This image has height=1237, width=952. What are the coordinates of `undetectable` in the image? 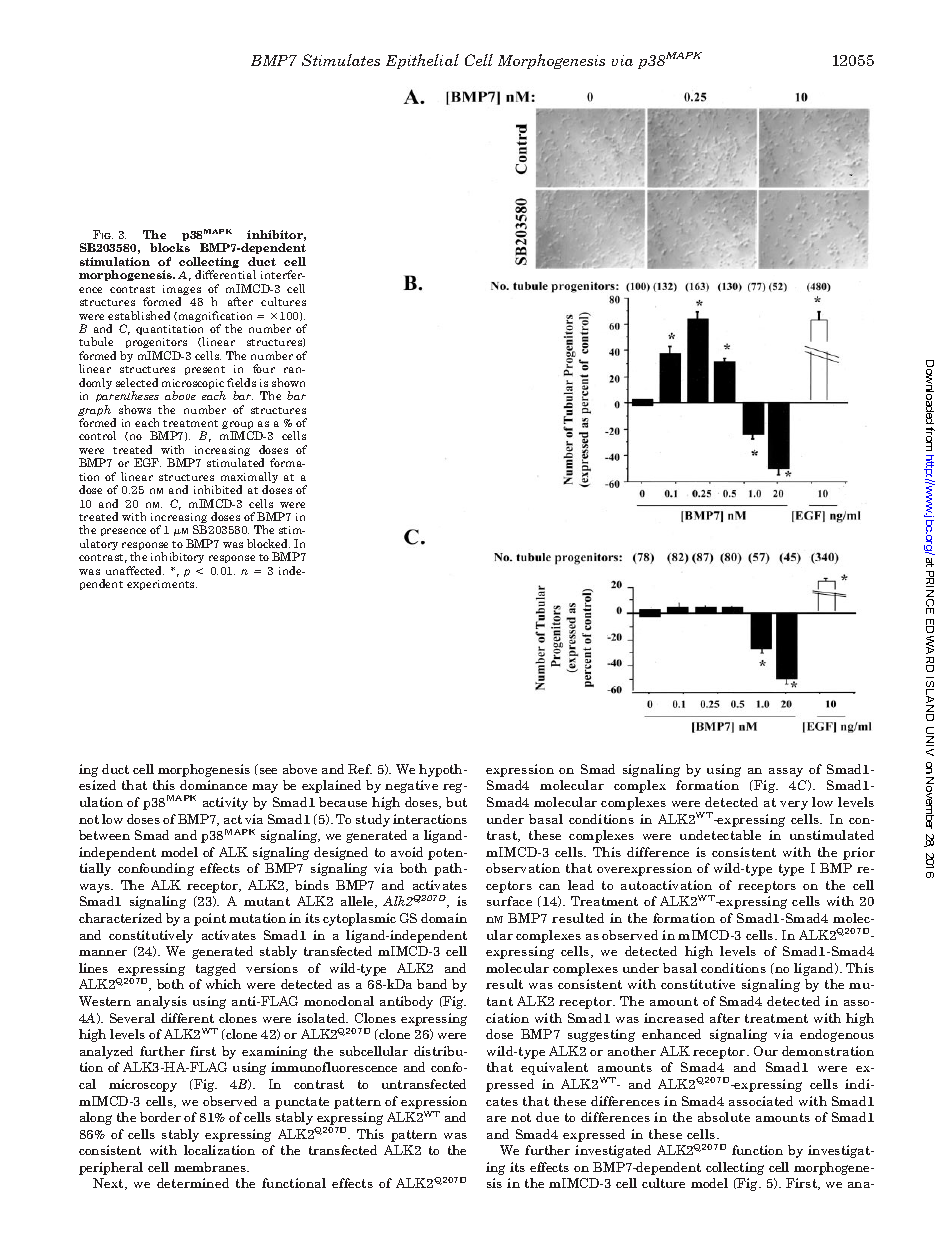 It's located at (720, 835).
